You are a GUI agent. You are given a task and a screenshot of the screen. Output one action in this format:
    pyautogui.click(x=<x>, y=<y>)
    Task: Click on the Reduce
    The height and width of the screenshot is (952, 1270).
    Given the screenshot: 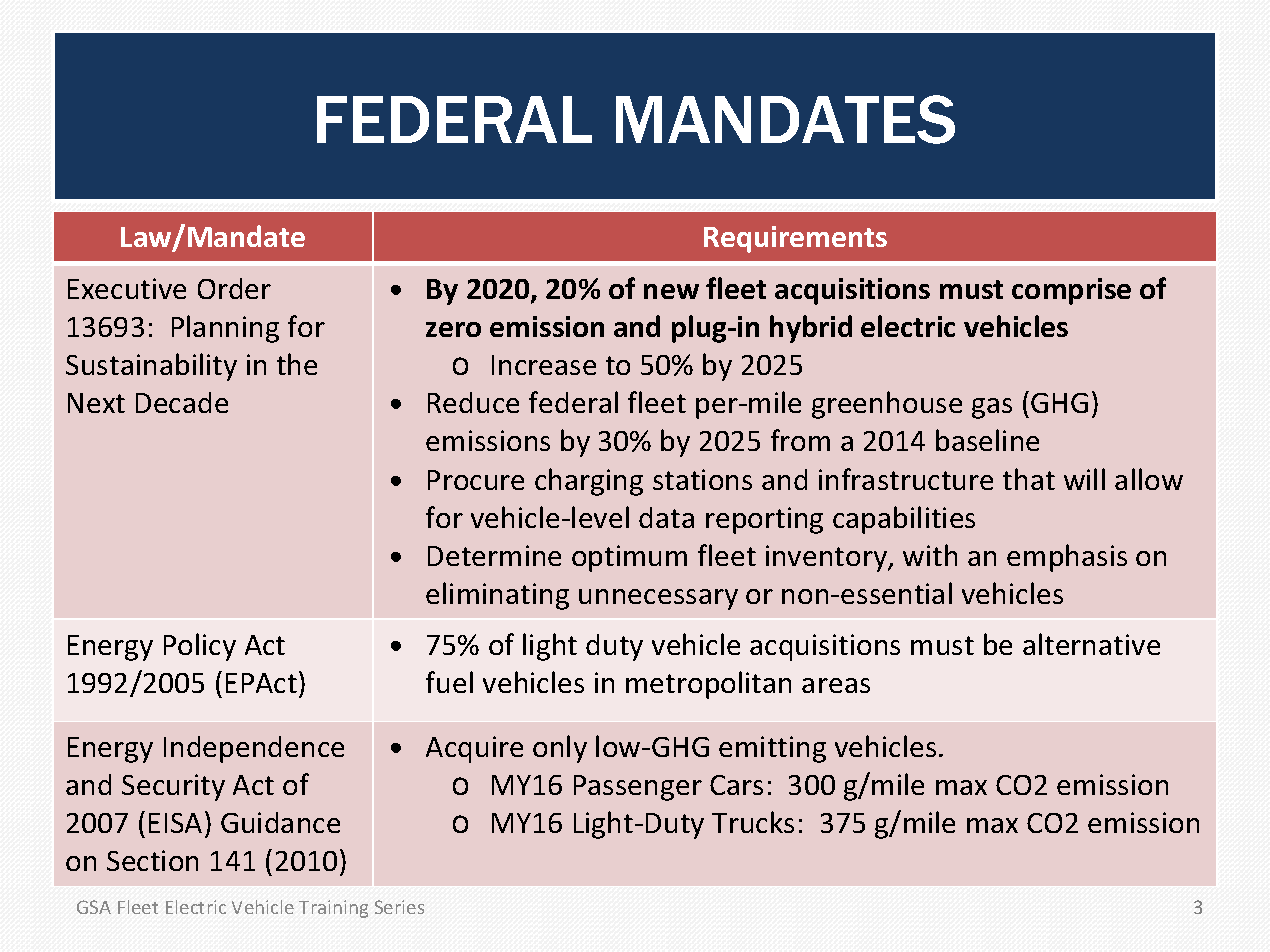 What is the action you would take?
    pyautogui.click(x=473, y=402)
